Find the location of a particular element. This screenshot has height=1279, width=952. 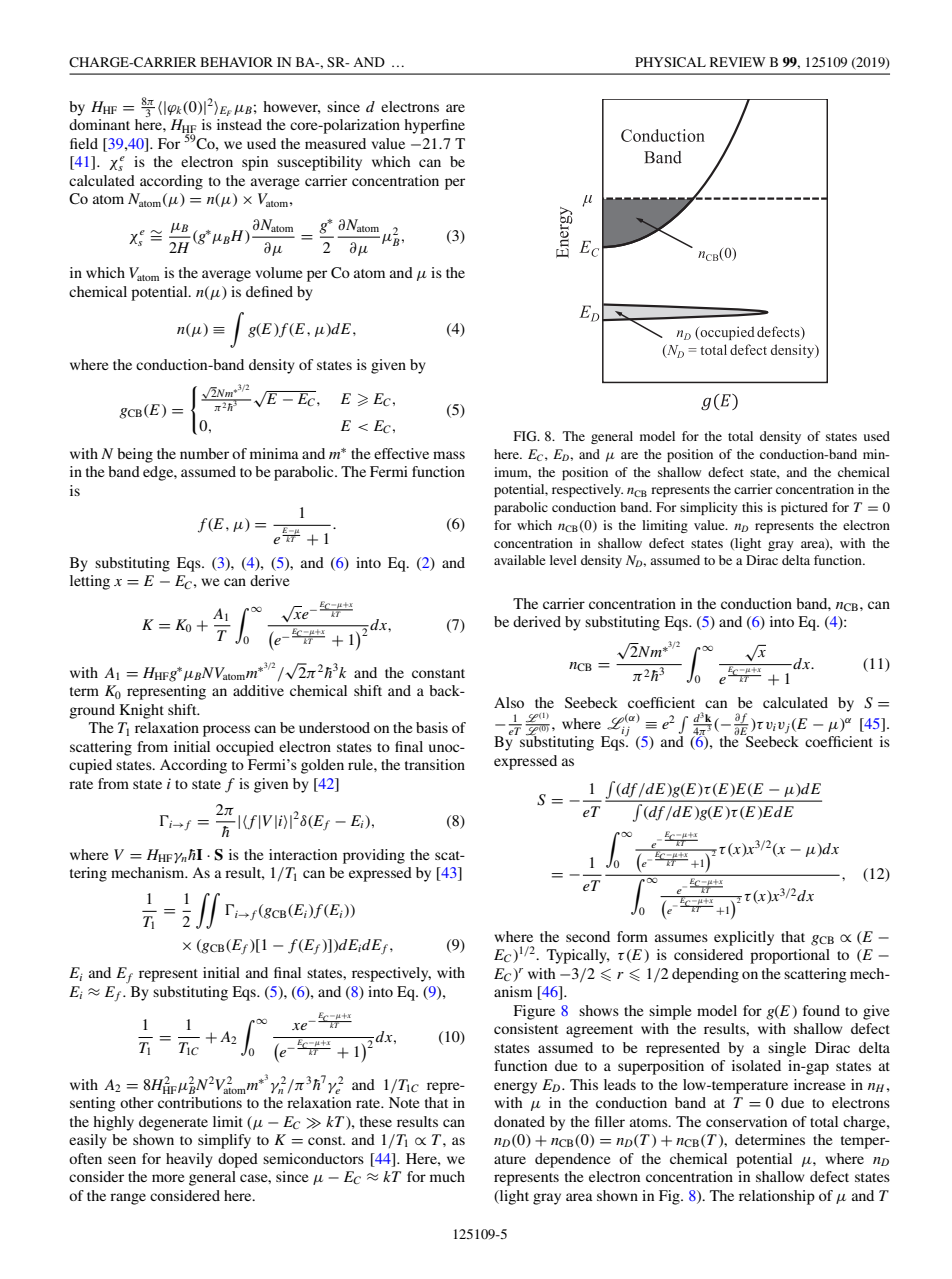

REVIEW is located at coordinates (738, 62).
